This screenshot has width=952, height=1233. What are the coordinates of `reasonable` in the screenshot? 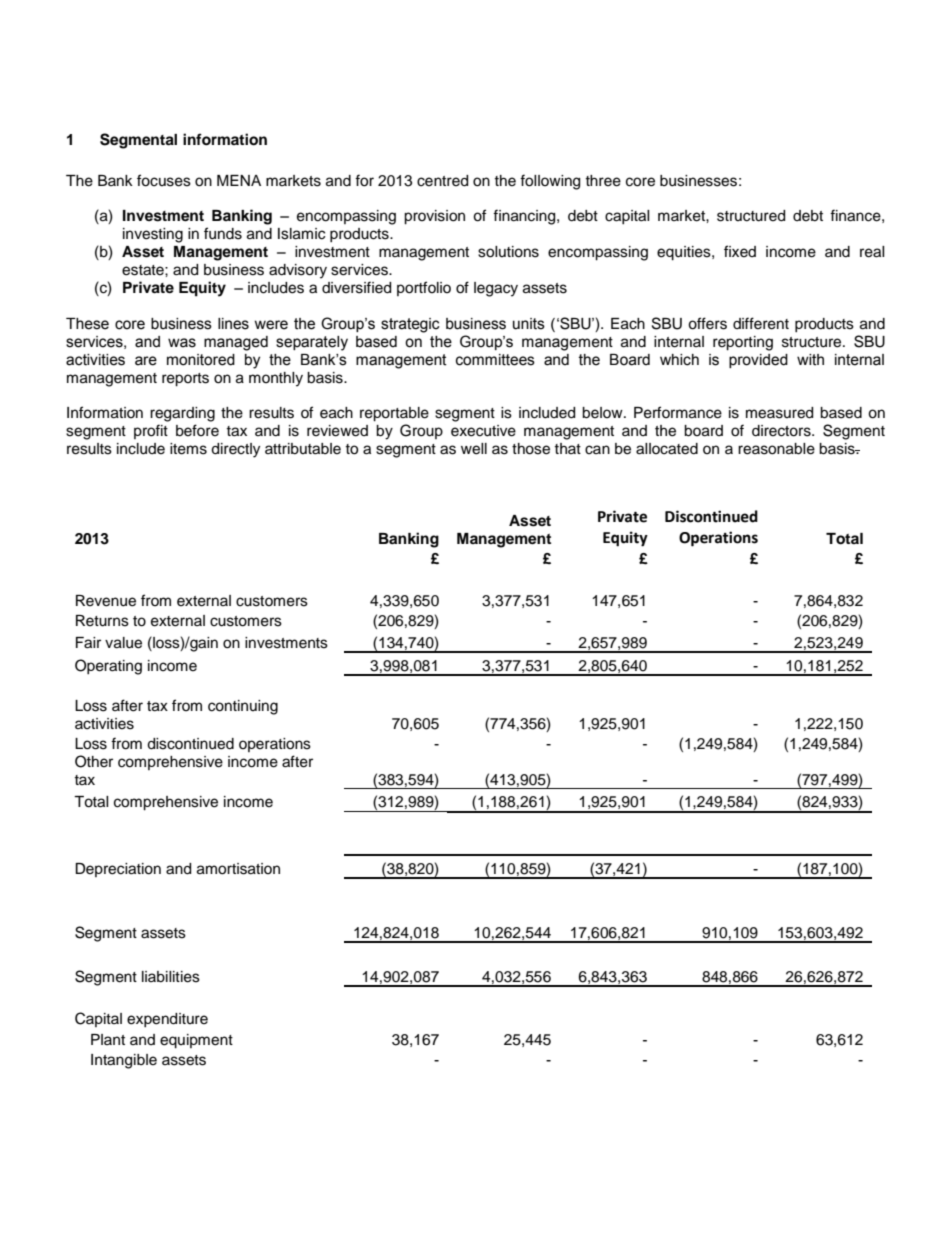 It's located at (776, 449).
